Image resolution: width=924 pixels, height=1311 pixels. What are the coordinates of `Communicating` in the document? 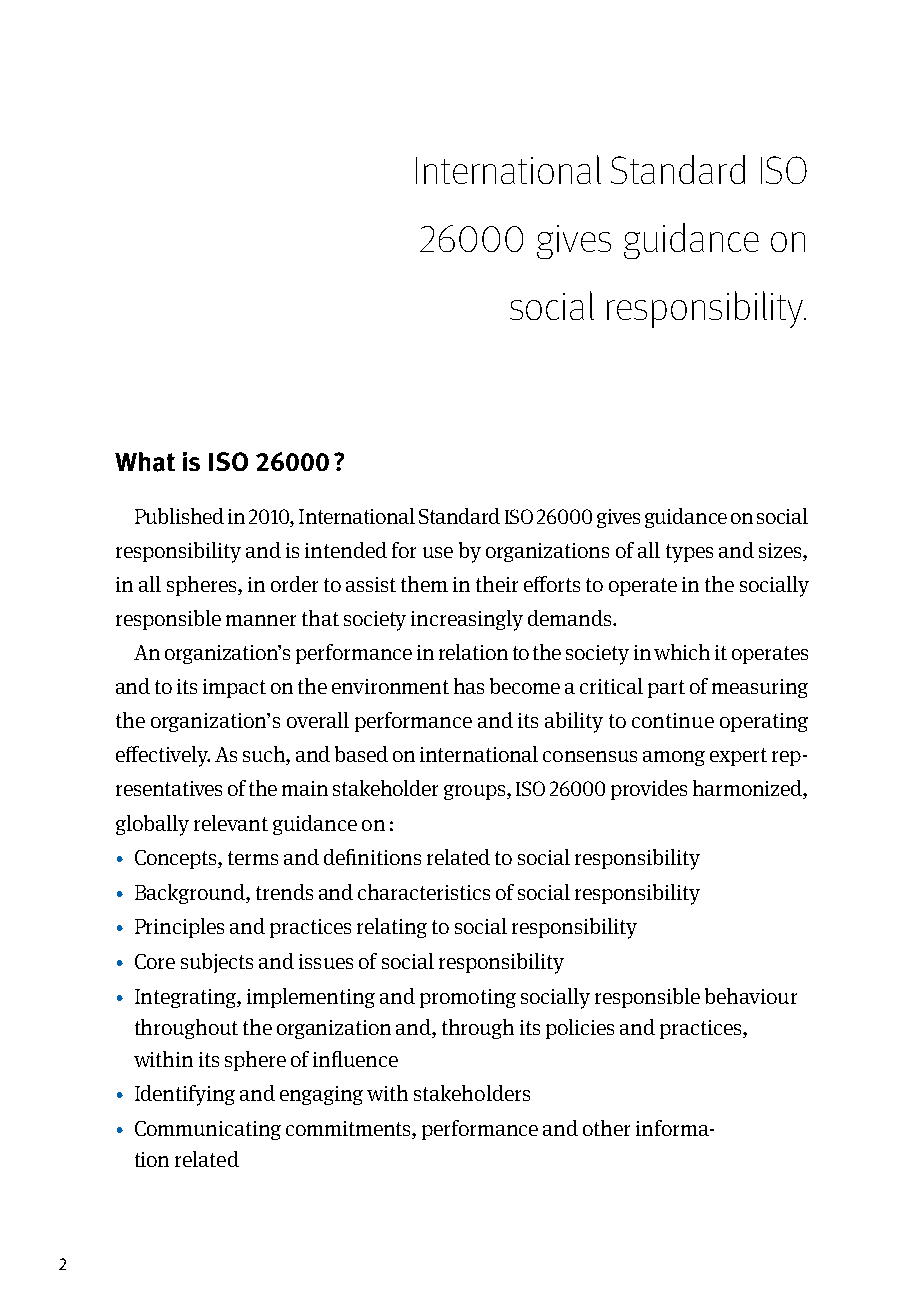 It's located at (208, 1130).
